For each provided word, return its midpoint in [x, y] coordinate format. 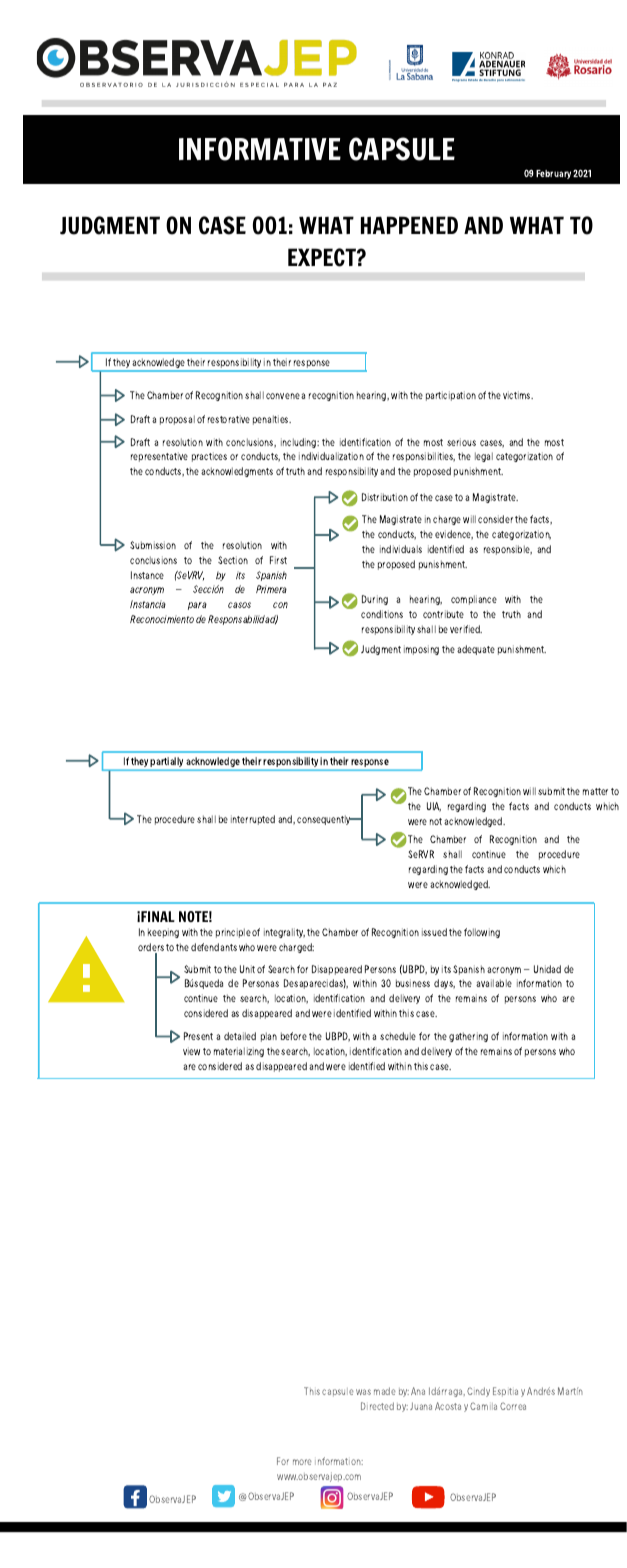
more [302, 1462]
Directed [377, 1406]
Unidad [547, 969]
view [191, 1051]
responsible [508, 550]
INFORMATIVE [260, 149]
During [375, 600]
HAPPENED [409, 225]
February [553, 174]
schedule [398, 1036]
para [197, 606]
